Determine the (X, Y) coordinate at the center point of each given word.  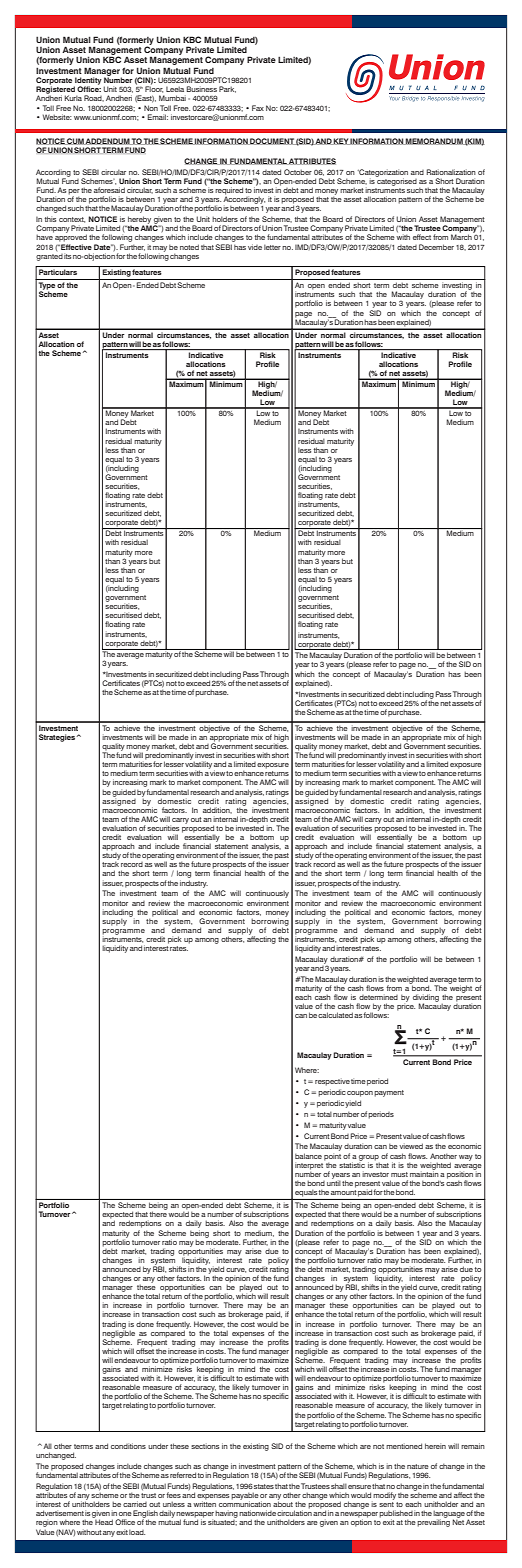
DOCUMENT (272, 141)
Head (104, 1522)
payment (389, 1093)
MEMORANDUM (434, 141)
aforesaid (109, 190)
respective (332, 1082)
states (264, 1486)
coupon (360, 1094)
